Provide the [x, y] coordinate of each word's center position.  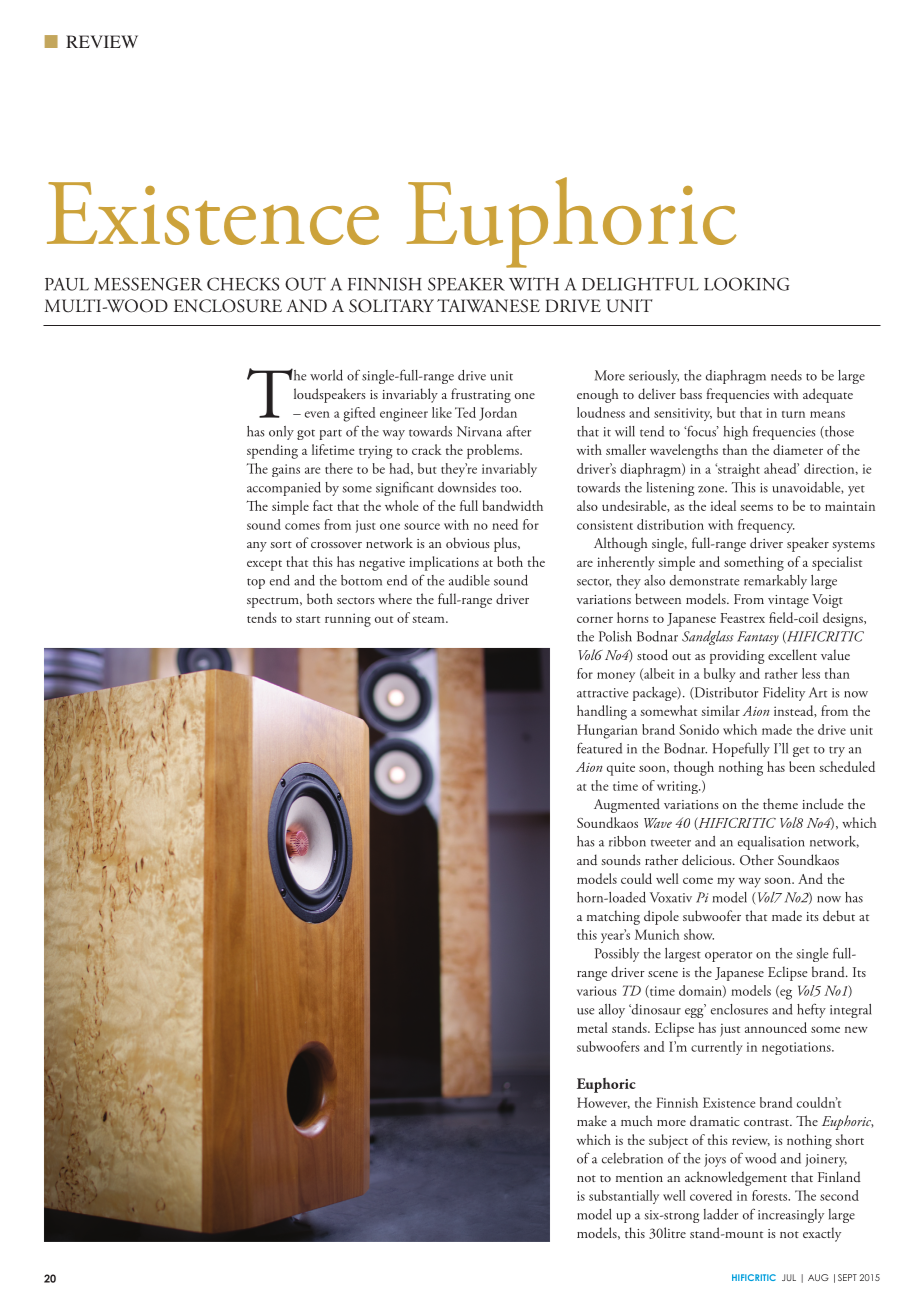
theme [780, 803]
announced [776, 1027]
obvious [468, 542]
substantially [624, 1197]
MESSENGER [148, 284]
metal [592, 1027]
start [308, 619]
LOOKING [746, 284]
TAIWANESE [488, 306]
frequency [766, 526]
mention [639, 1177]
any [257, 547]
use [585, 1011]
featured [599, 748]
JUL [789, 1277]
